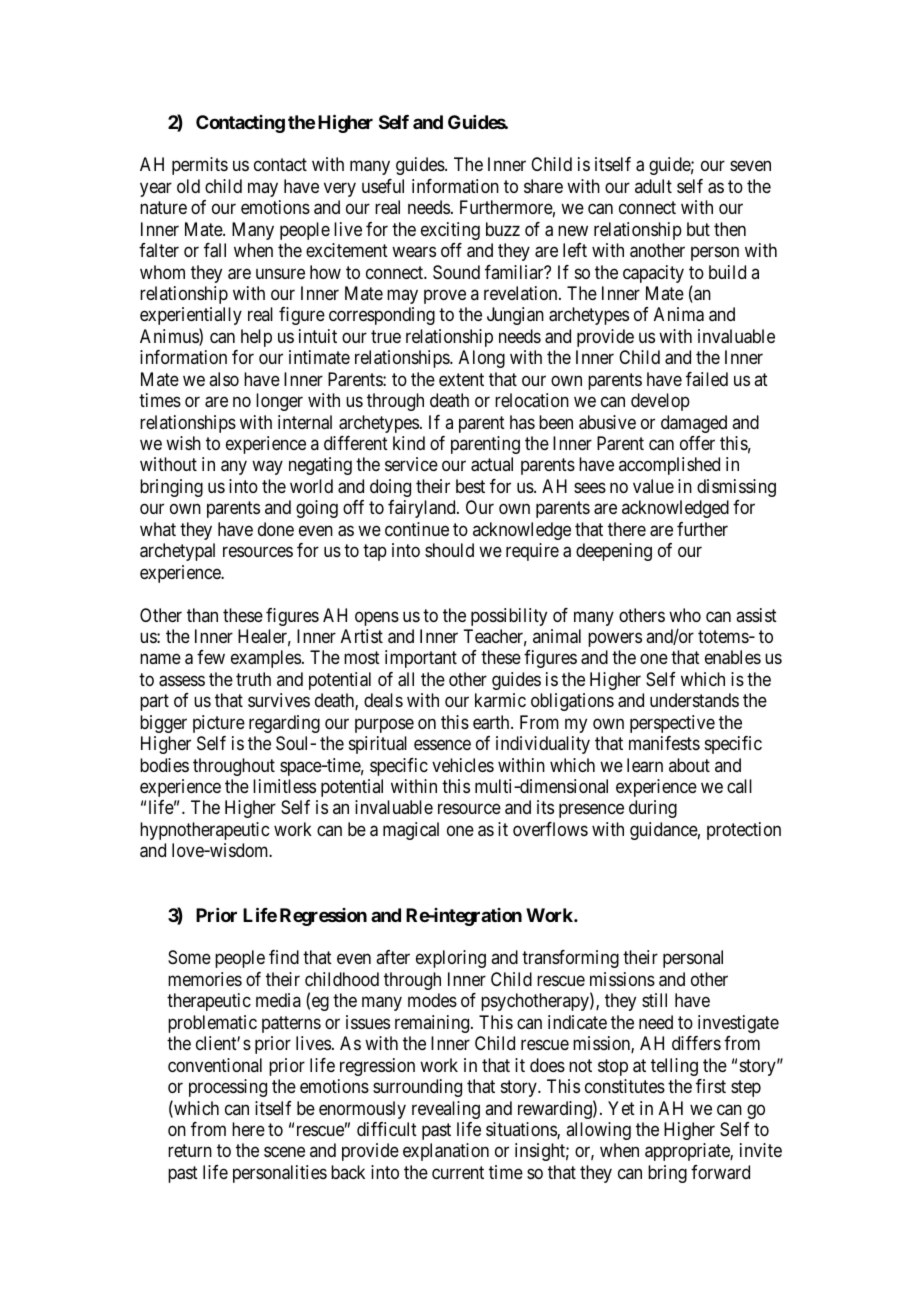  Describe the element at coordinates (284, 957) in the screenshot. I see `find` at that location.
